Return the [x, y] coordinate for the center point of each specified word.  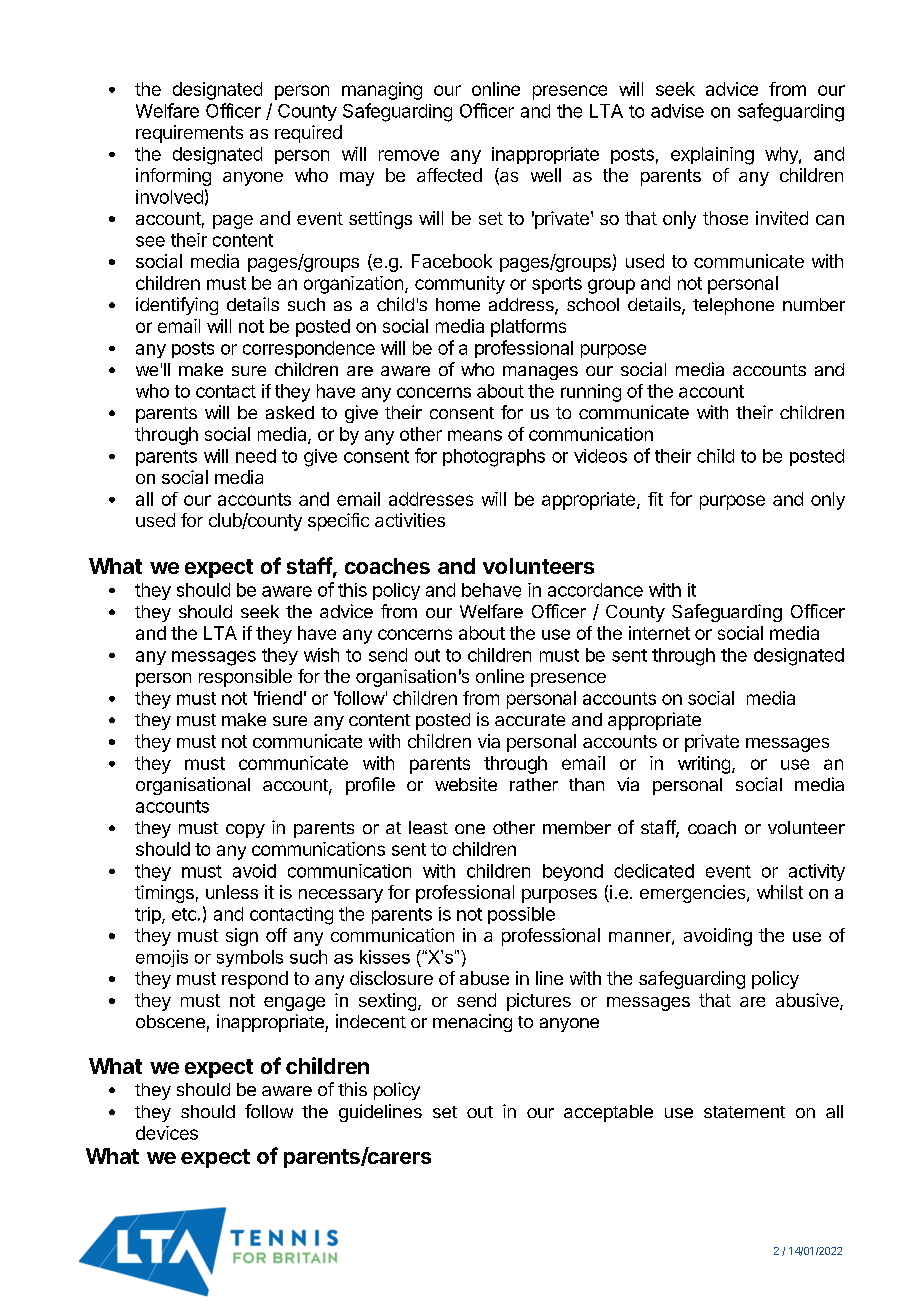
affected [449, 175]
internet [659, 633]
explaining [712, 156]
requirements [189, 134]
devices [167, 1133]
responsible [245, 678]
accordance [595, 590]
